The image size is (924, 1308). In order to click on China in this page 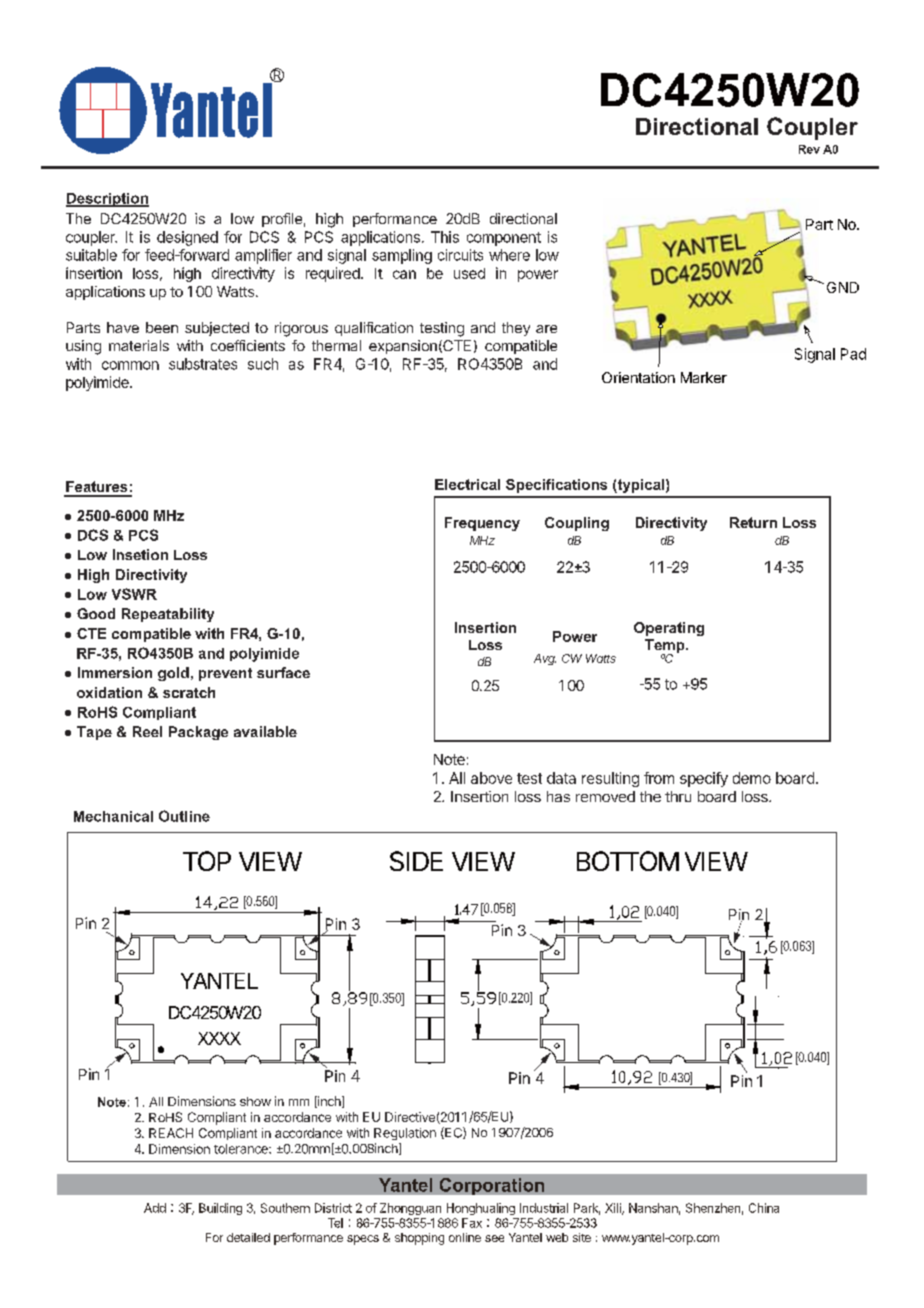, I will do `click(764, 1208)`.
